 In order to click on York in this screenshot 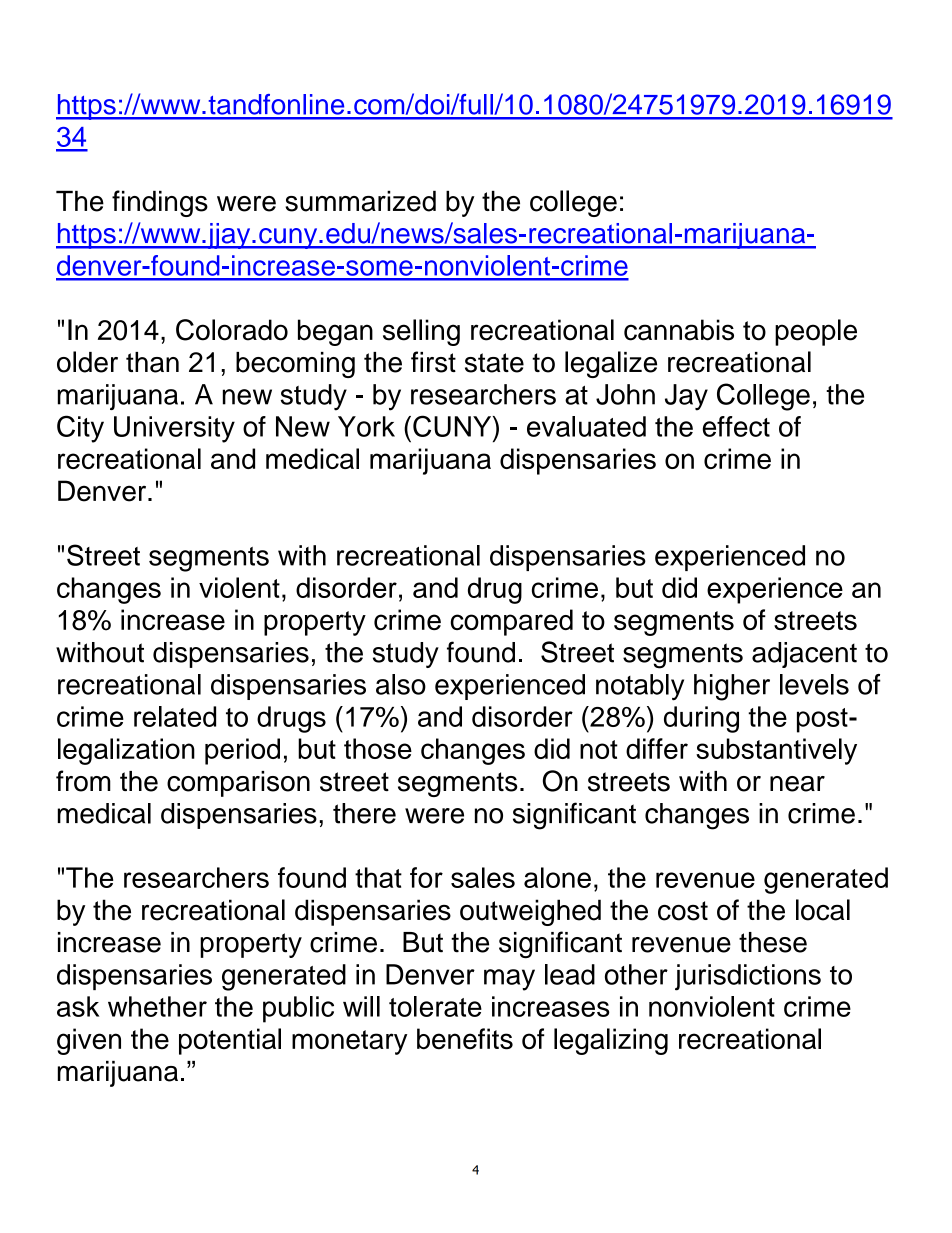, I will do `click(366, 426)`.
